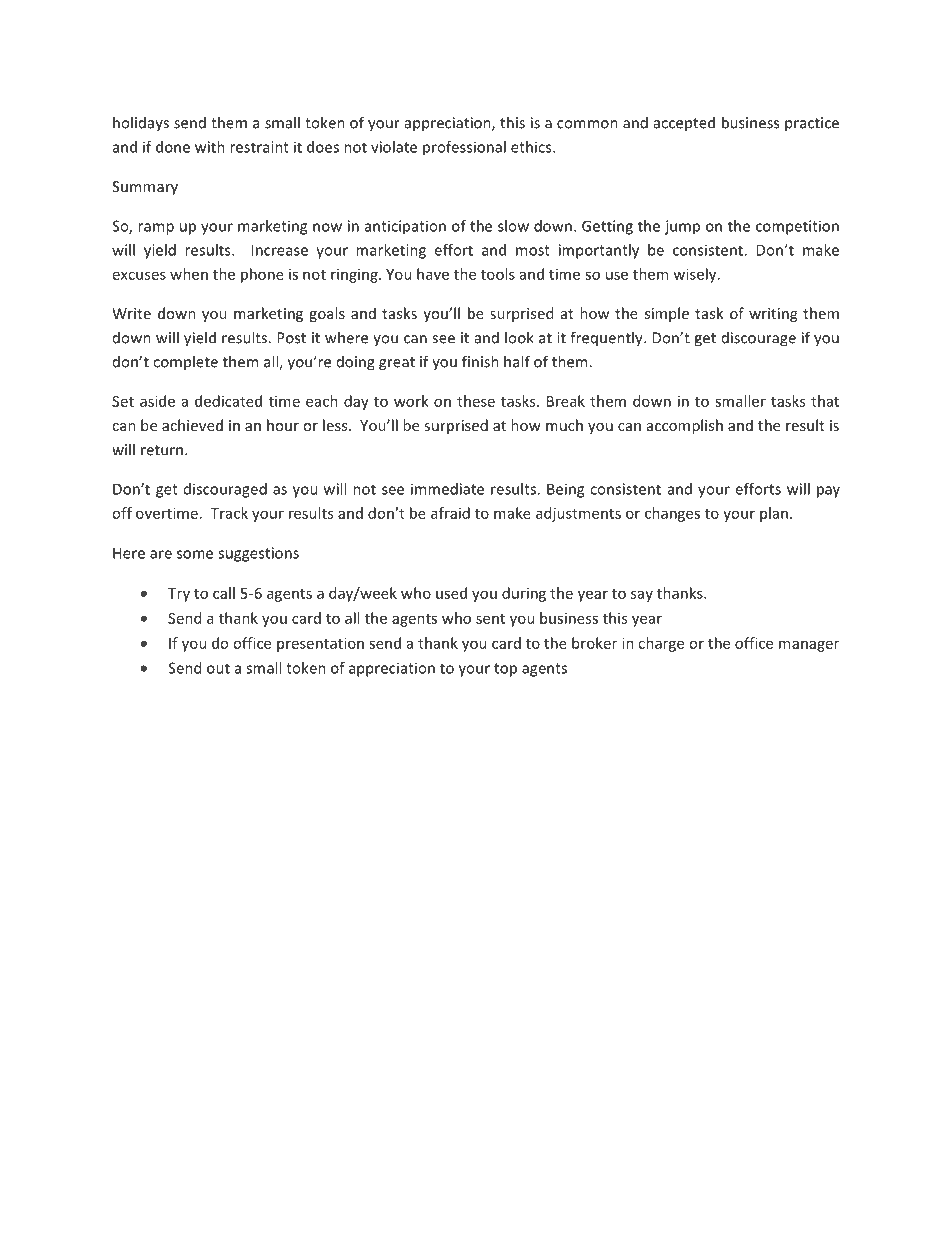 Image resolution: width=952 pixels, height=1233 pixels. What do you see at coordinates (218, 668) in the document?
I see `out` at bounding box center [218, 668].
